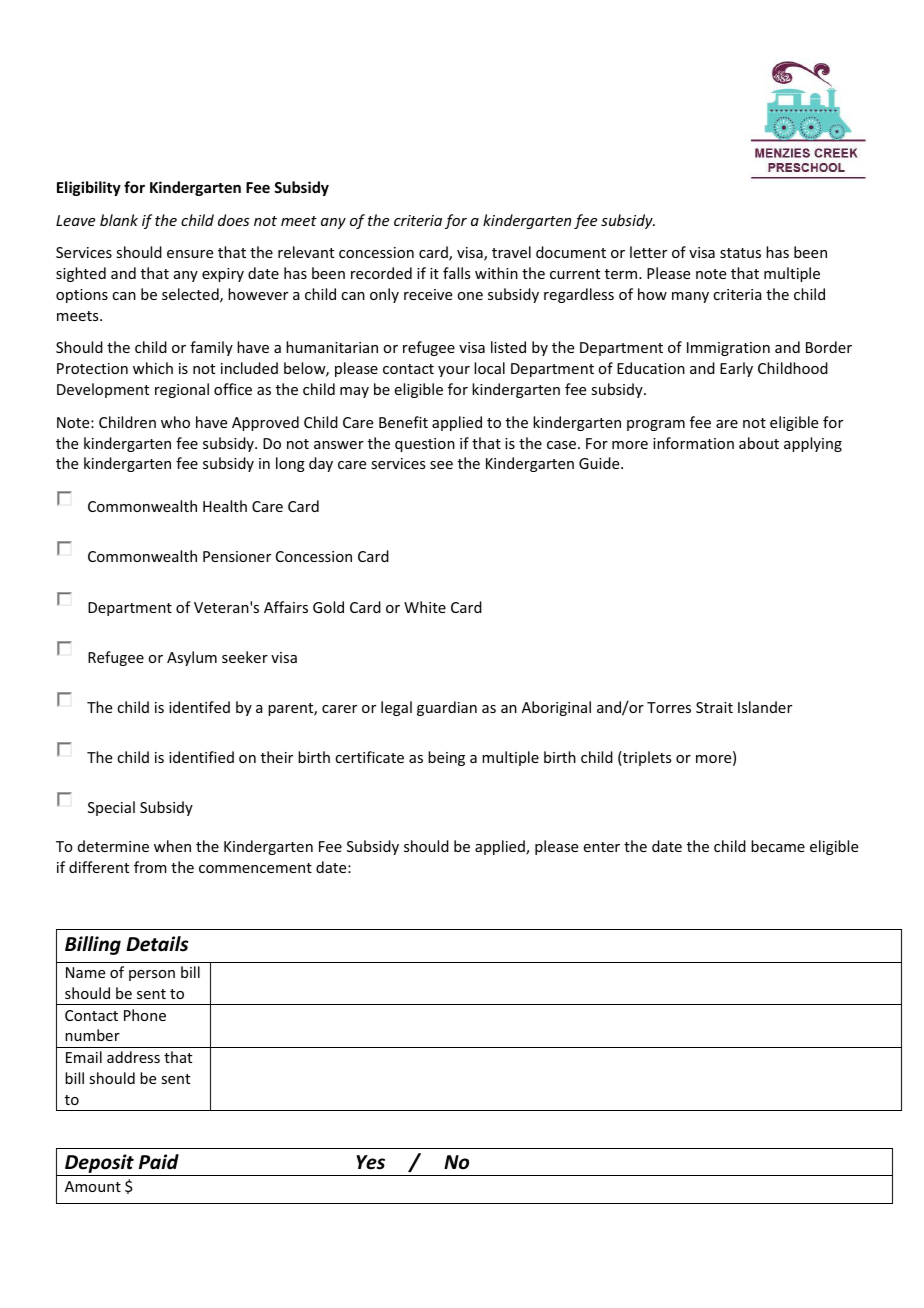  I want to click on when, so click(172, 846).
